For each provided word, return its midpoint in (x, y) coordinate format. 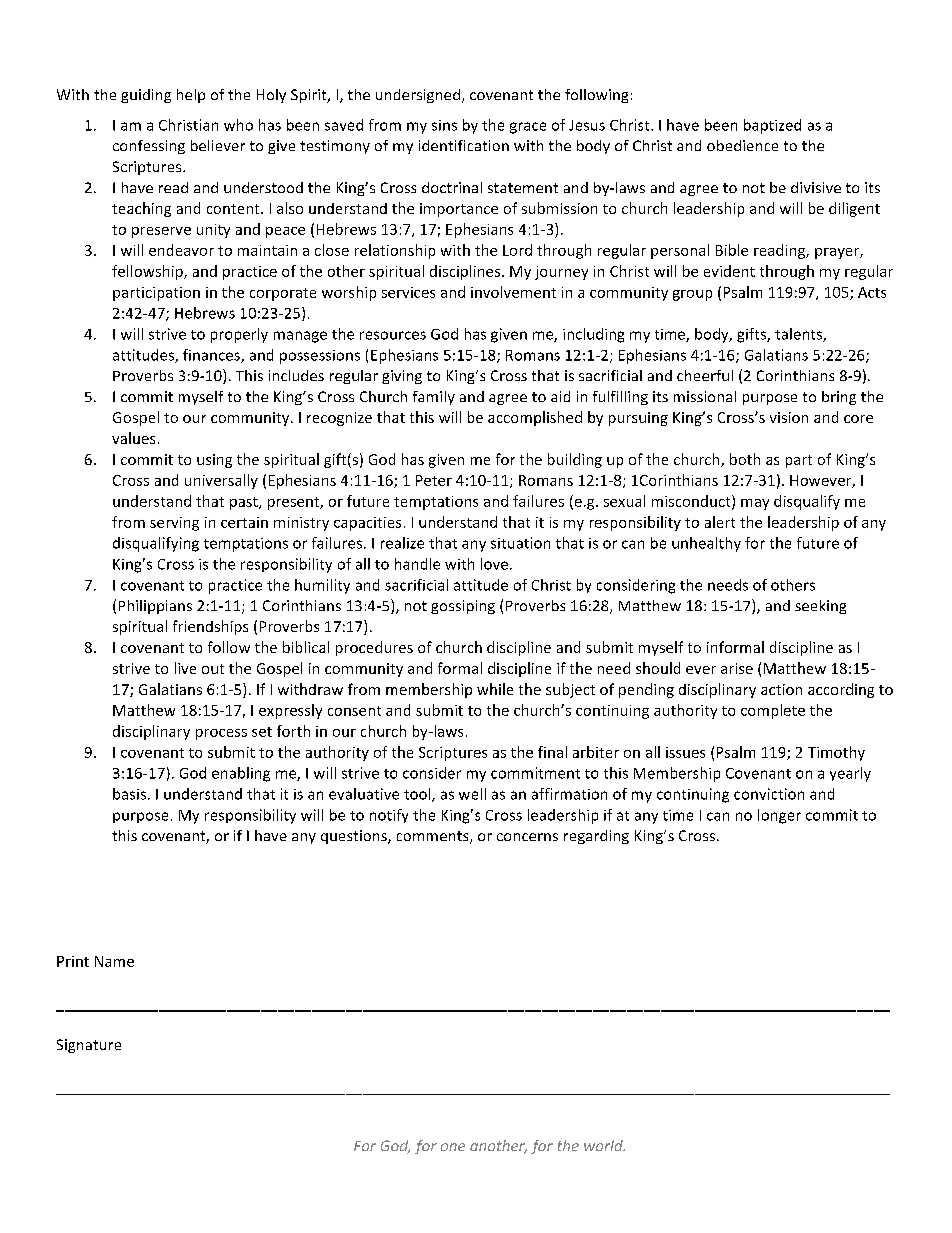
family (434, 398)
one (453, 1147)
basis (129, 794)
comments (434, 837)
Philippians (155, 607)
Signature (89, 1046)
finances (212, 356)
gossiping (463, 607)
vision (789, 417)
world (604, 1145)
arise (737, 668)
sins (444, 125)
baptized (772, 126)
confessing (149, 147)
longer (779, 816)
